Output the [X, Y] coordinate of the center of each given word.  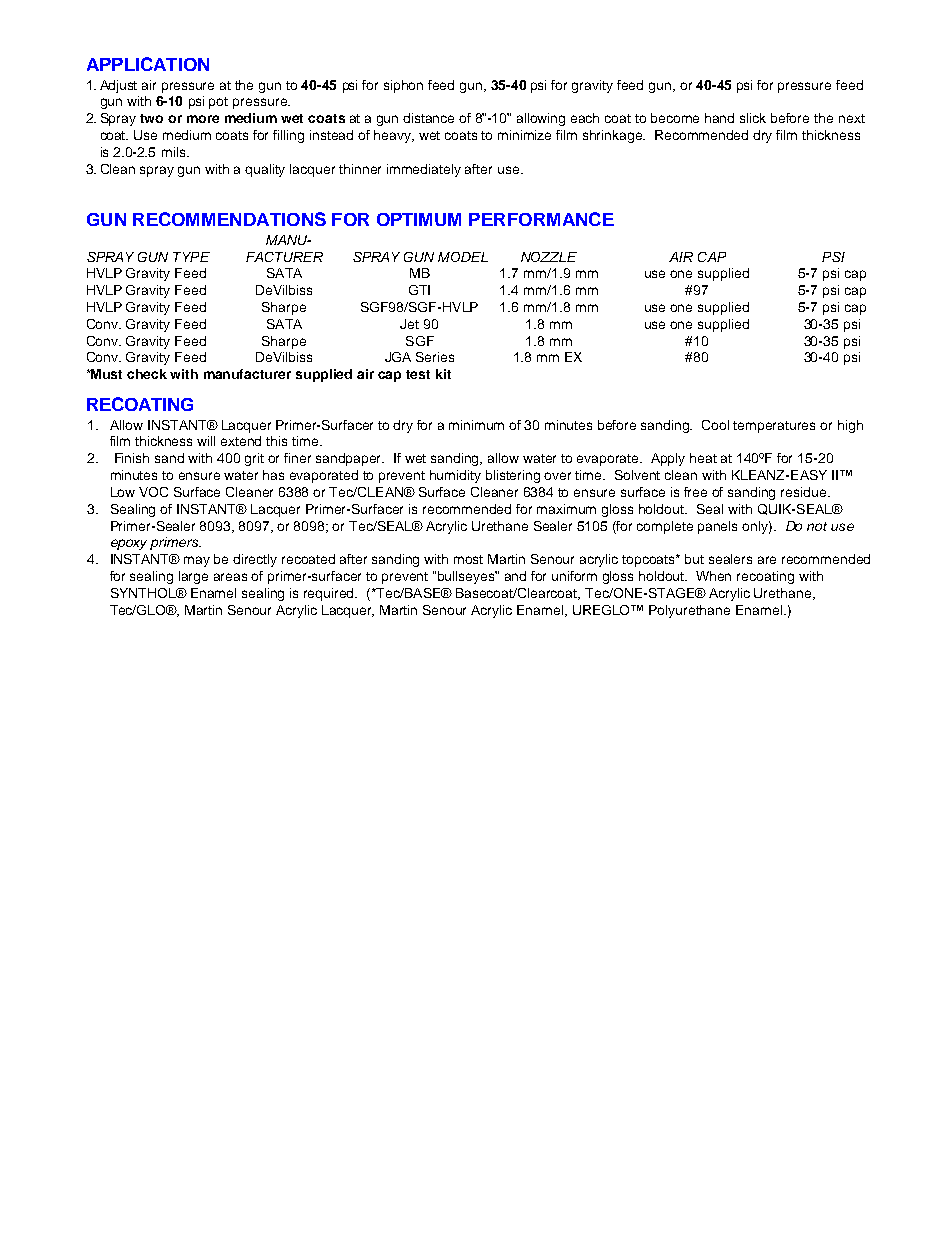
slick [753, 118]
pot [218, 103]
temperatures [774, 427]
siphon [403, 86]
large [193, 577]
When [713, 576]
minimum [476, 425]
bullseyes [467, 577]
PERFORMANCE [541, 219]
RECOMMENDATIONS [229, 219]
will [206, 441]
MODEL [463, 257]
